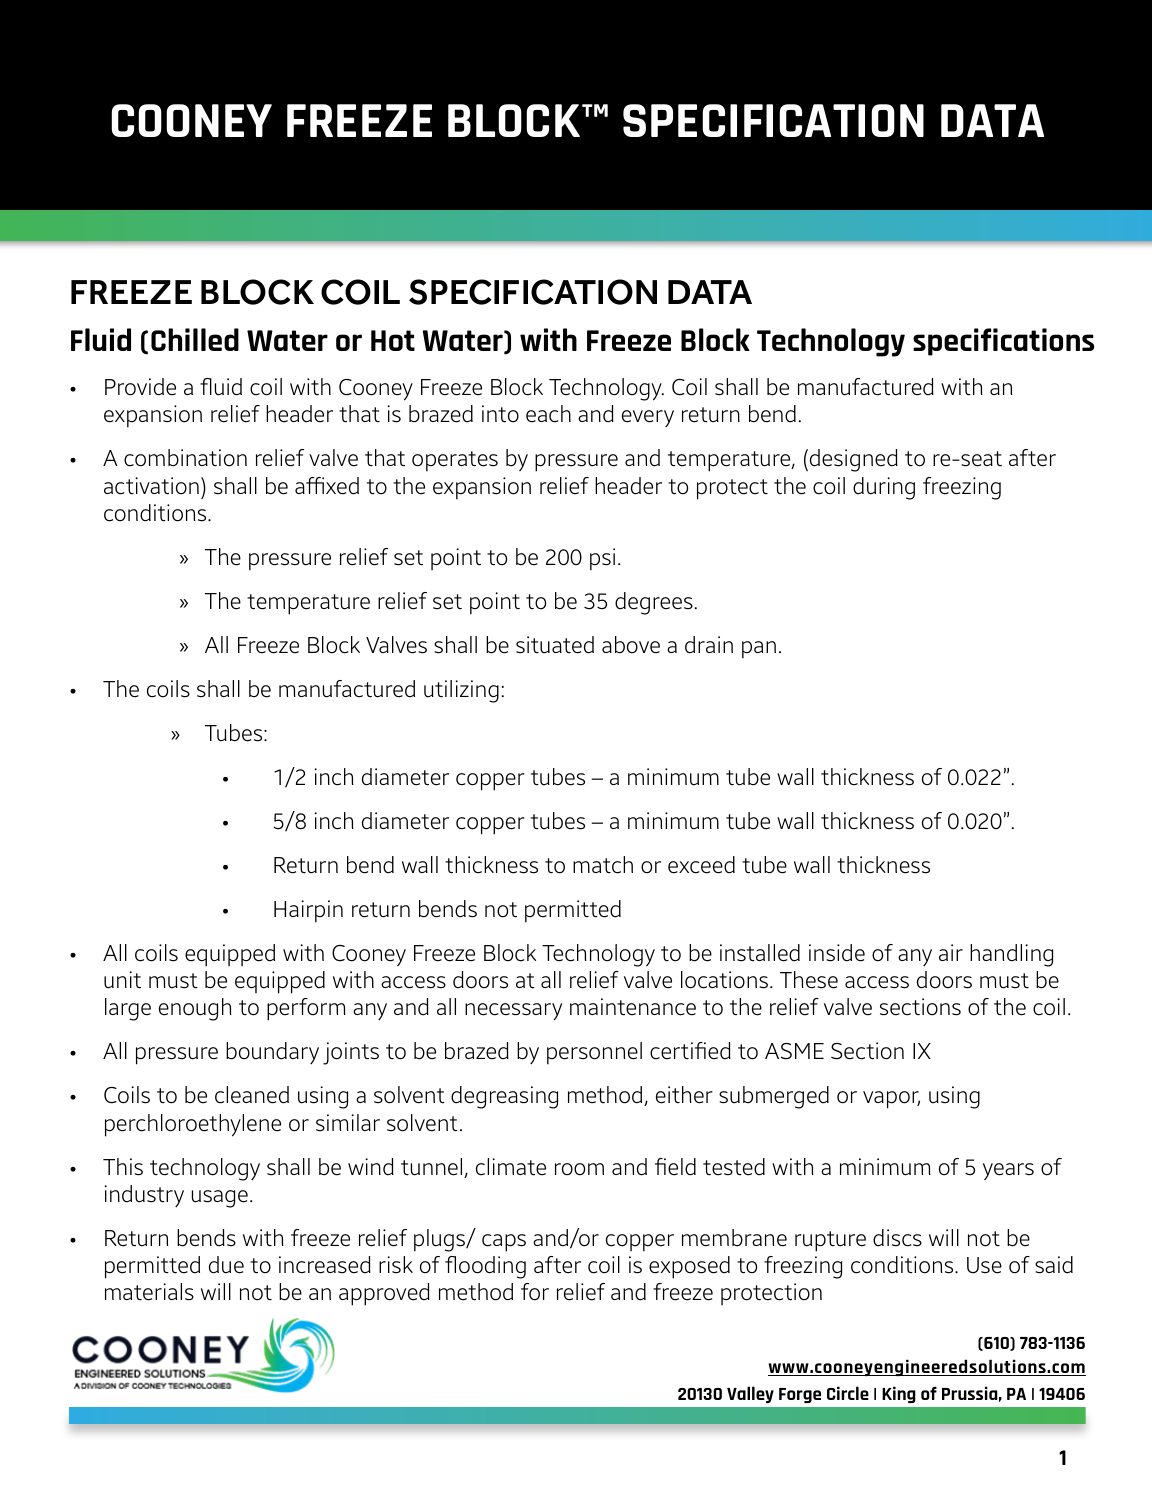 The width and height of the page is (1152, 1491). What do you see at coordinates (1011, 955) in the page?
I see `handling` at bounding box center [1011, 955].
